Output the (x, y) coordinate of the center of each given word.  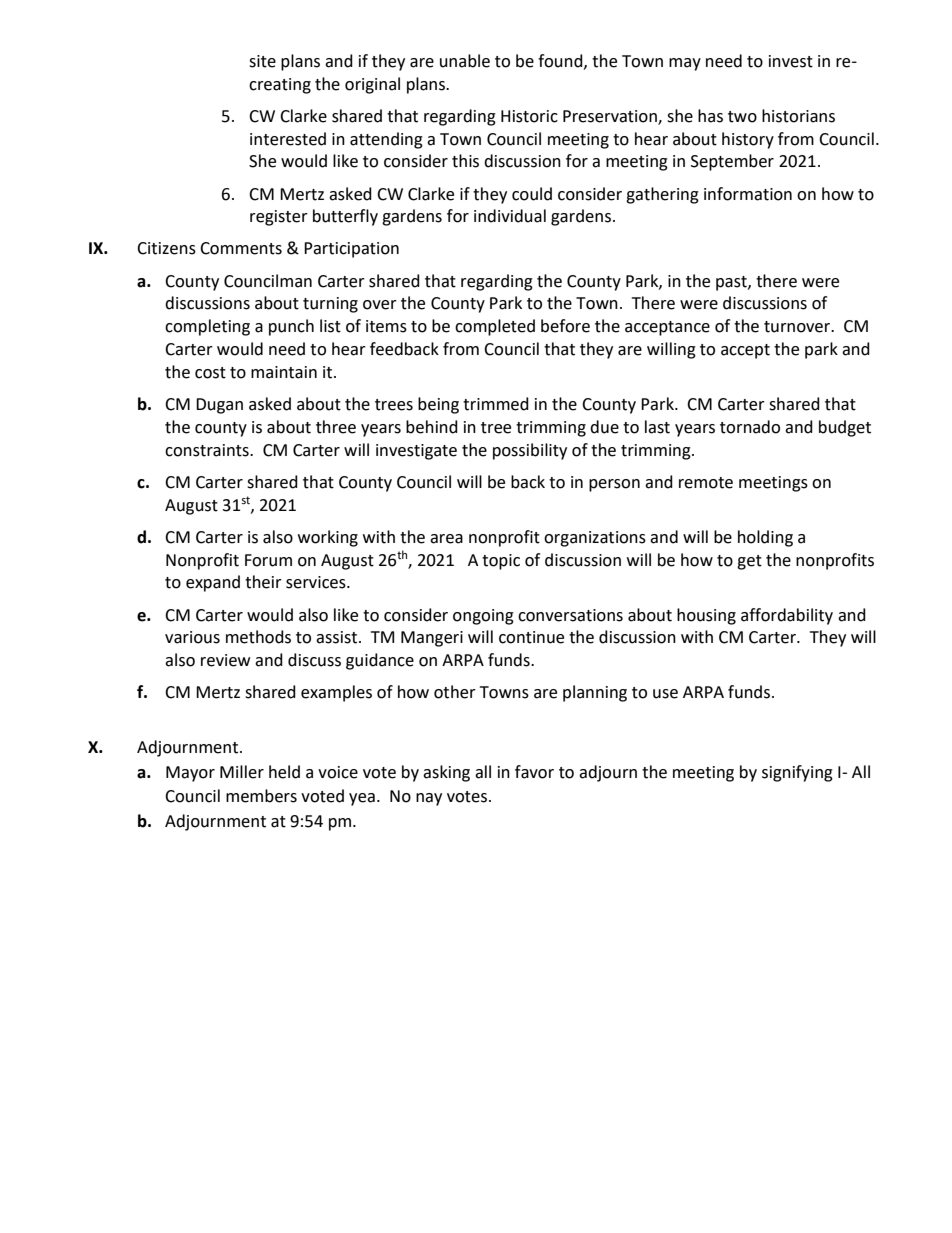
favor (534, 772)
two (742, 117)
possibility (530, 451)
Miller (242, 772)
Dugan (219, 406)
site (262, 61)
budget (845, 428)
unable (465, 61)
